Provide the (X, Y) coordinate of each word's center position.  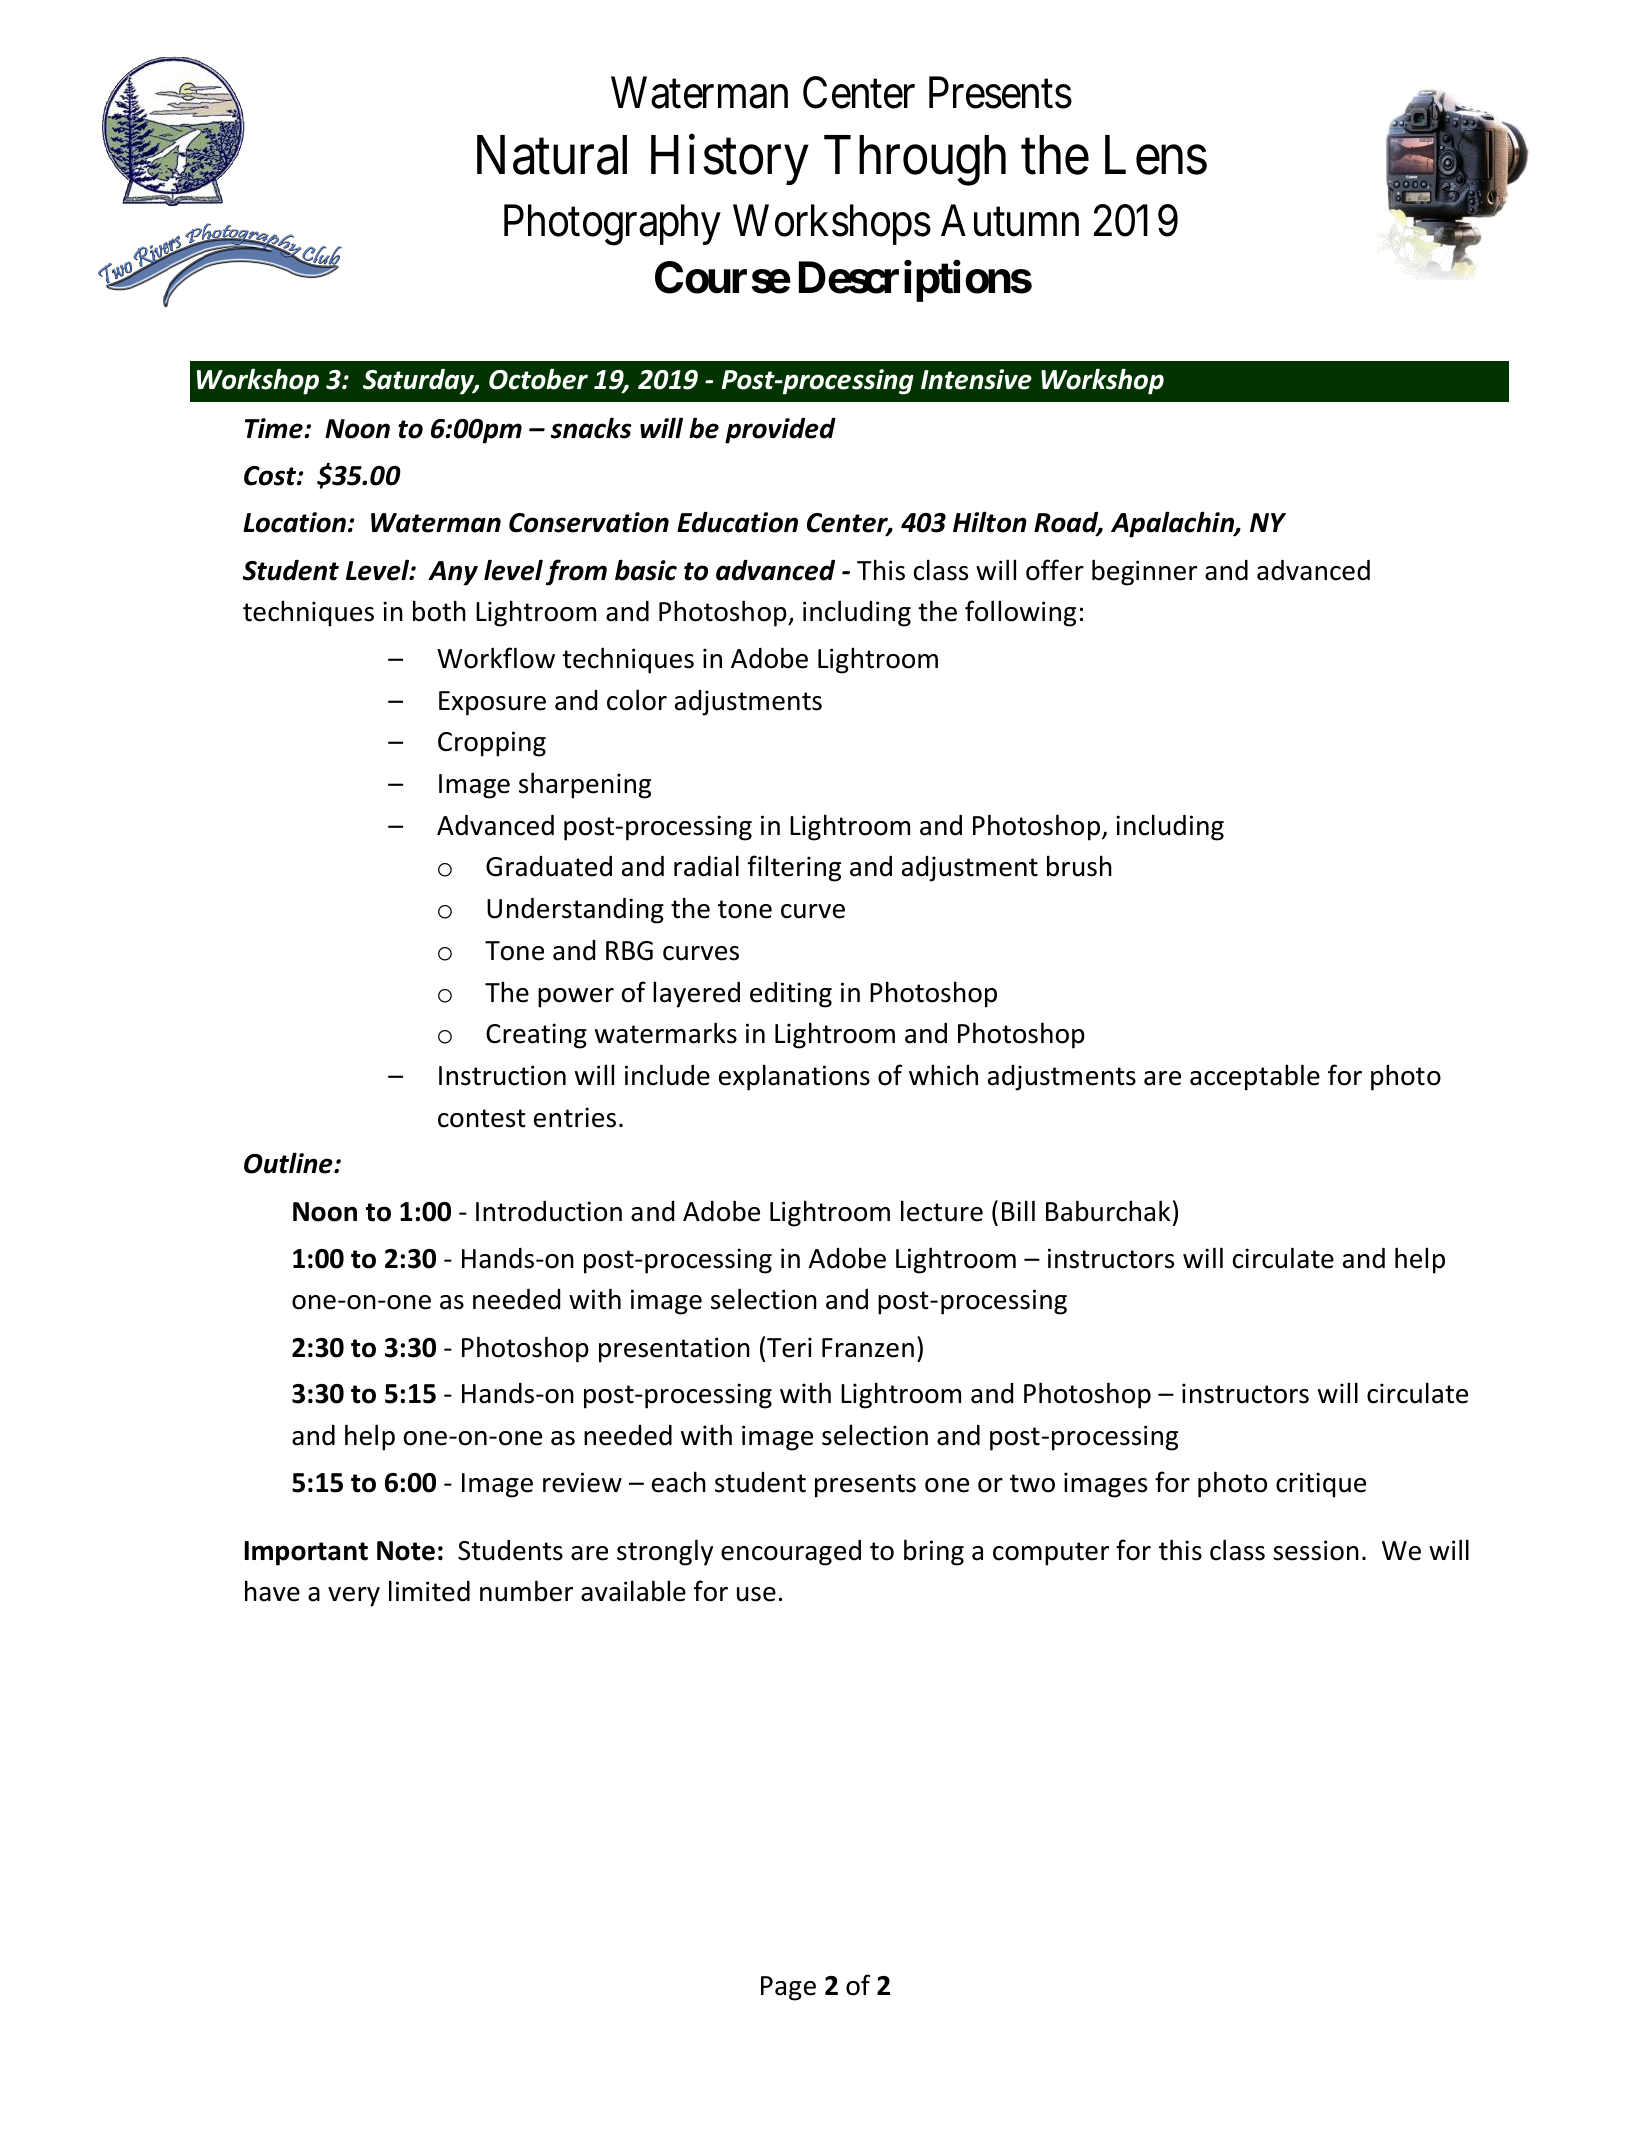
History (730, 160)
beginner (1144, 572)
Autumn (1010, 221)
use (756, 1594)
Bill (1018, 1210)
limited (429, 1591)
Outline (289, 1163)
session (1316, 1550)
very (354, 1597)
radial (706, 866)
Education (737, 522)
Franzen (868, 1348)
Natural (552, 155)
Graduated (549, 866)
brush (1079, 866)
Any (453, 573)
